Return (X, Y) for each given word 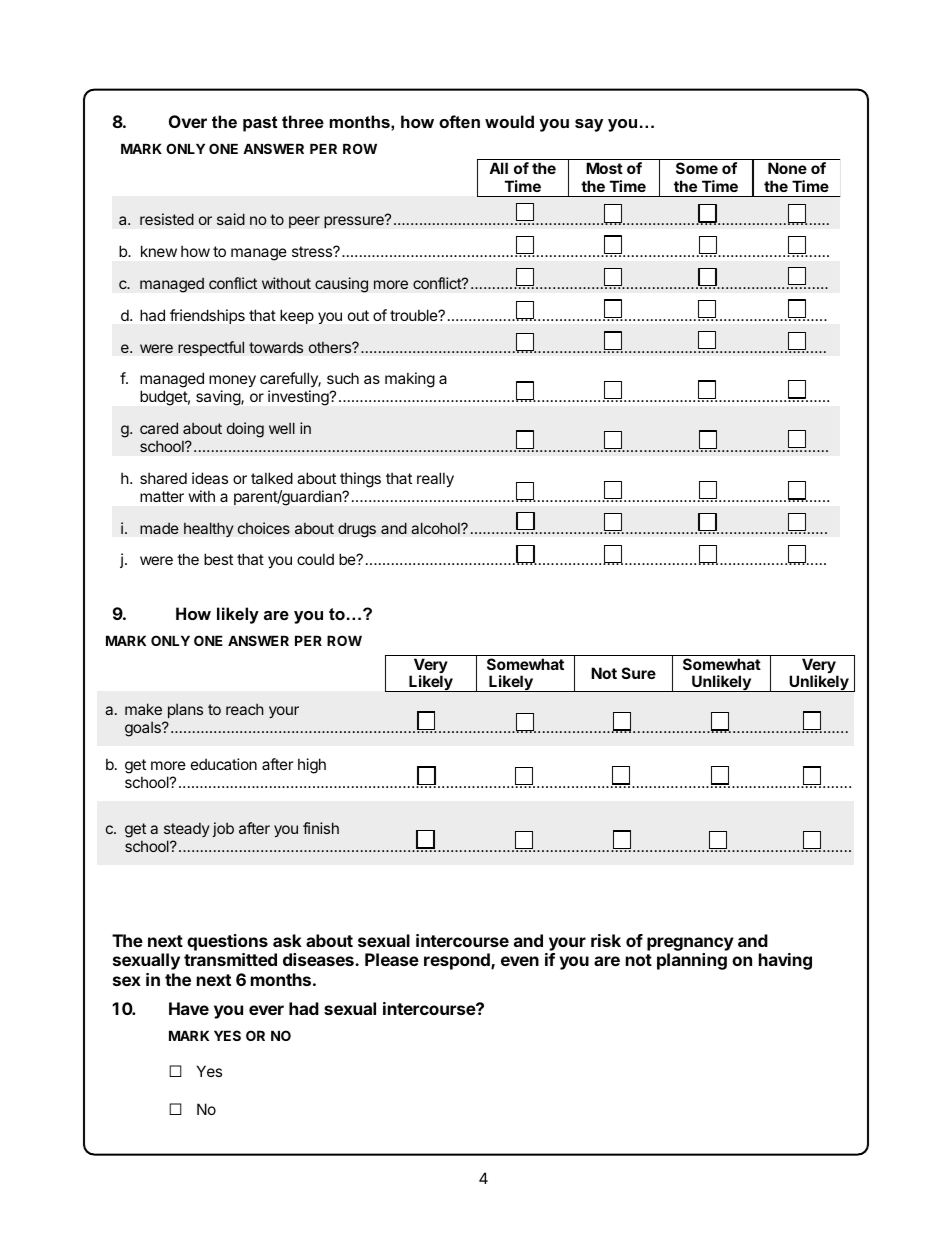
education (224, 764)
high (312, 766)
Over (188, 121)
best (218, 559)
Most (604, 168)
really (435, 479)
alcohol (436, 528)
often (459, 121)
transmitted (230, 959)
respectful (211, 348)
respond (458, 961)
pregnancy (690, 945)
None (787, 168)
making (410, 380)
